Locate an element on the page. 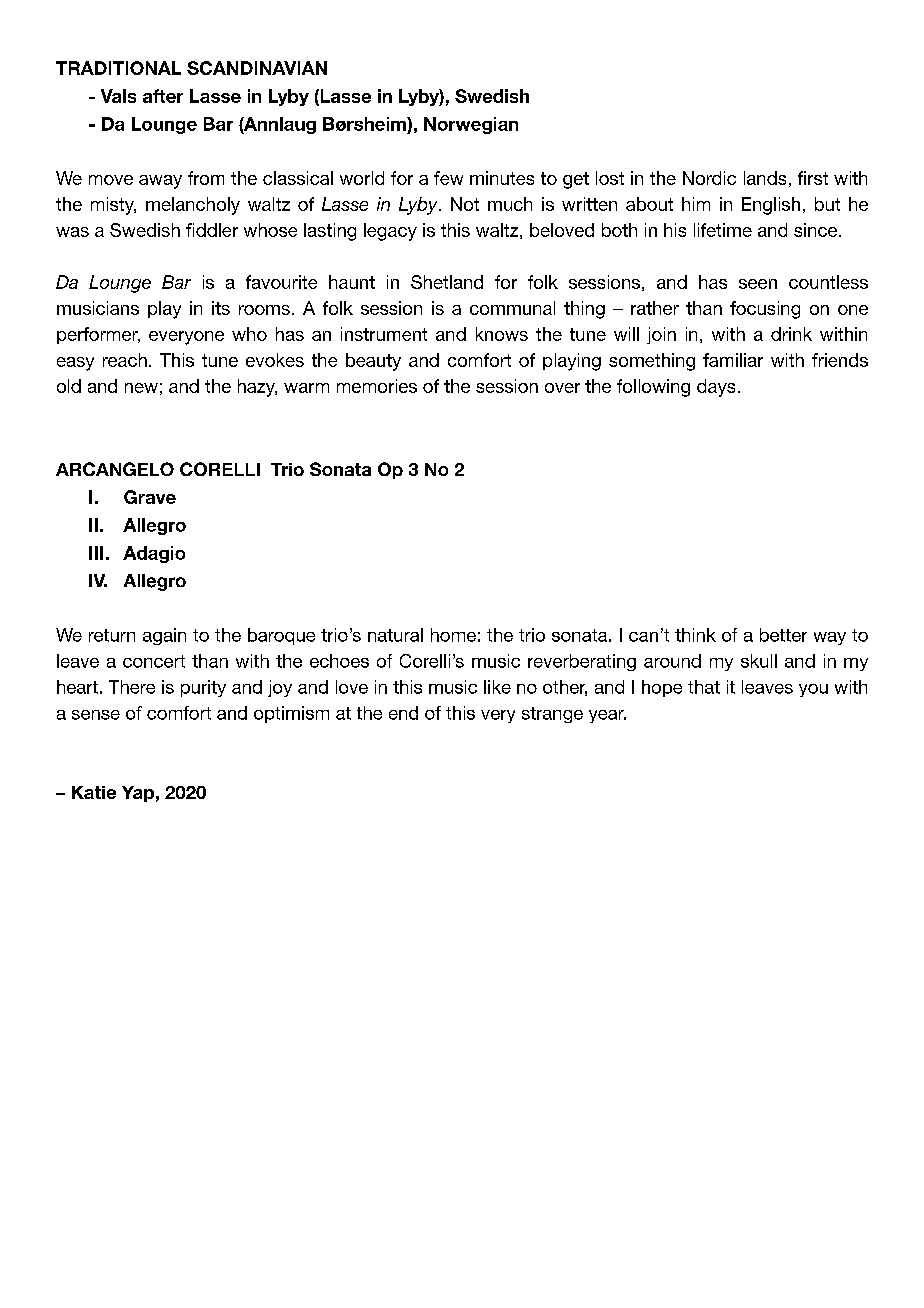  Adagio is located at coordinates (154, 554).
